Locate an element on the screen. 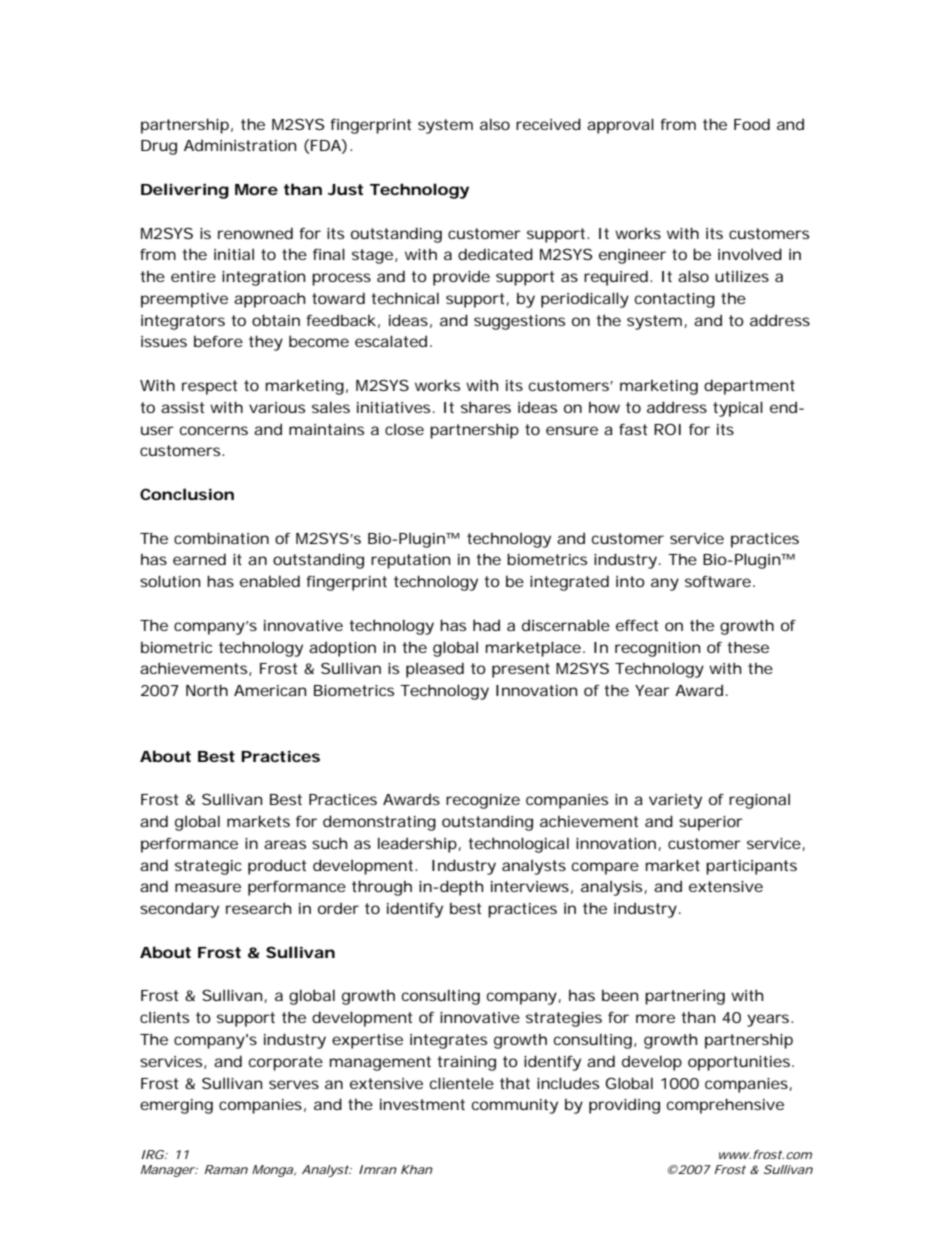  Khan is located at coordinates (417, 1169).
